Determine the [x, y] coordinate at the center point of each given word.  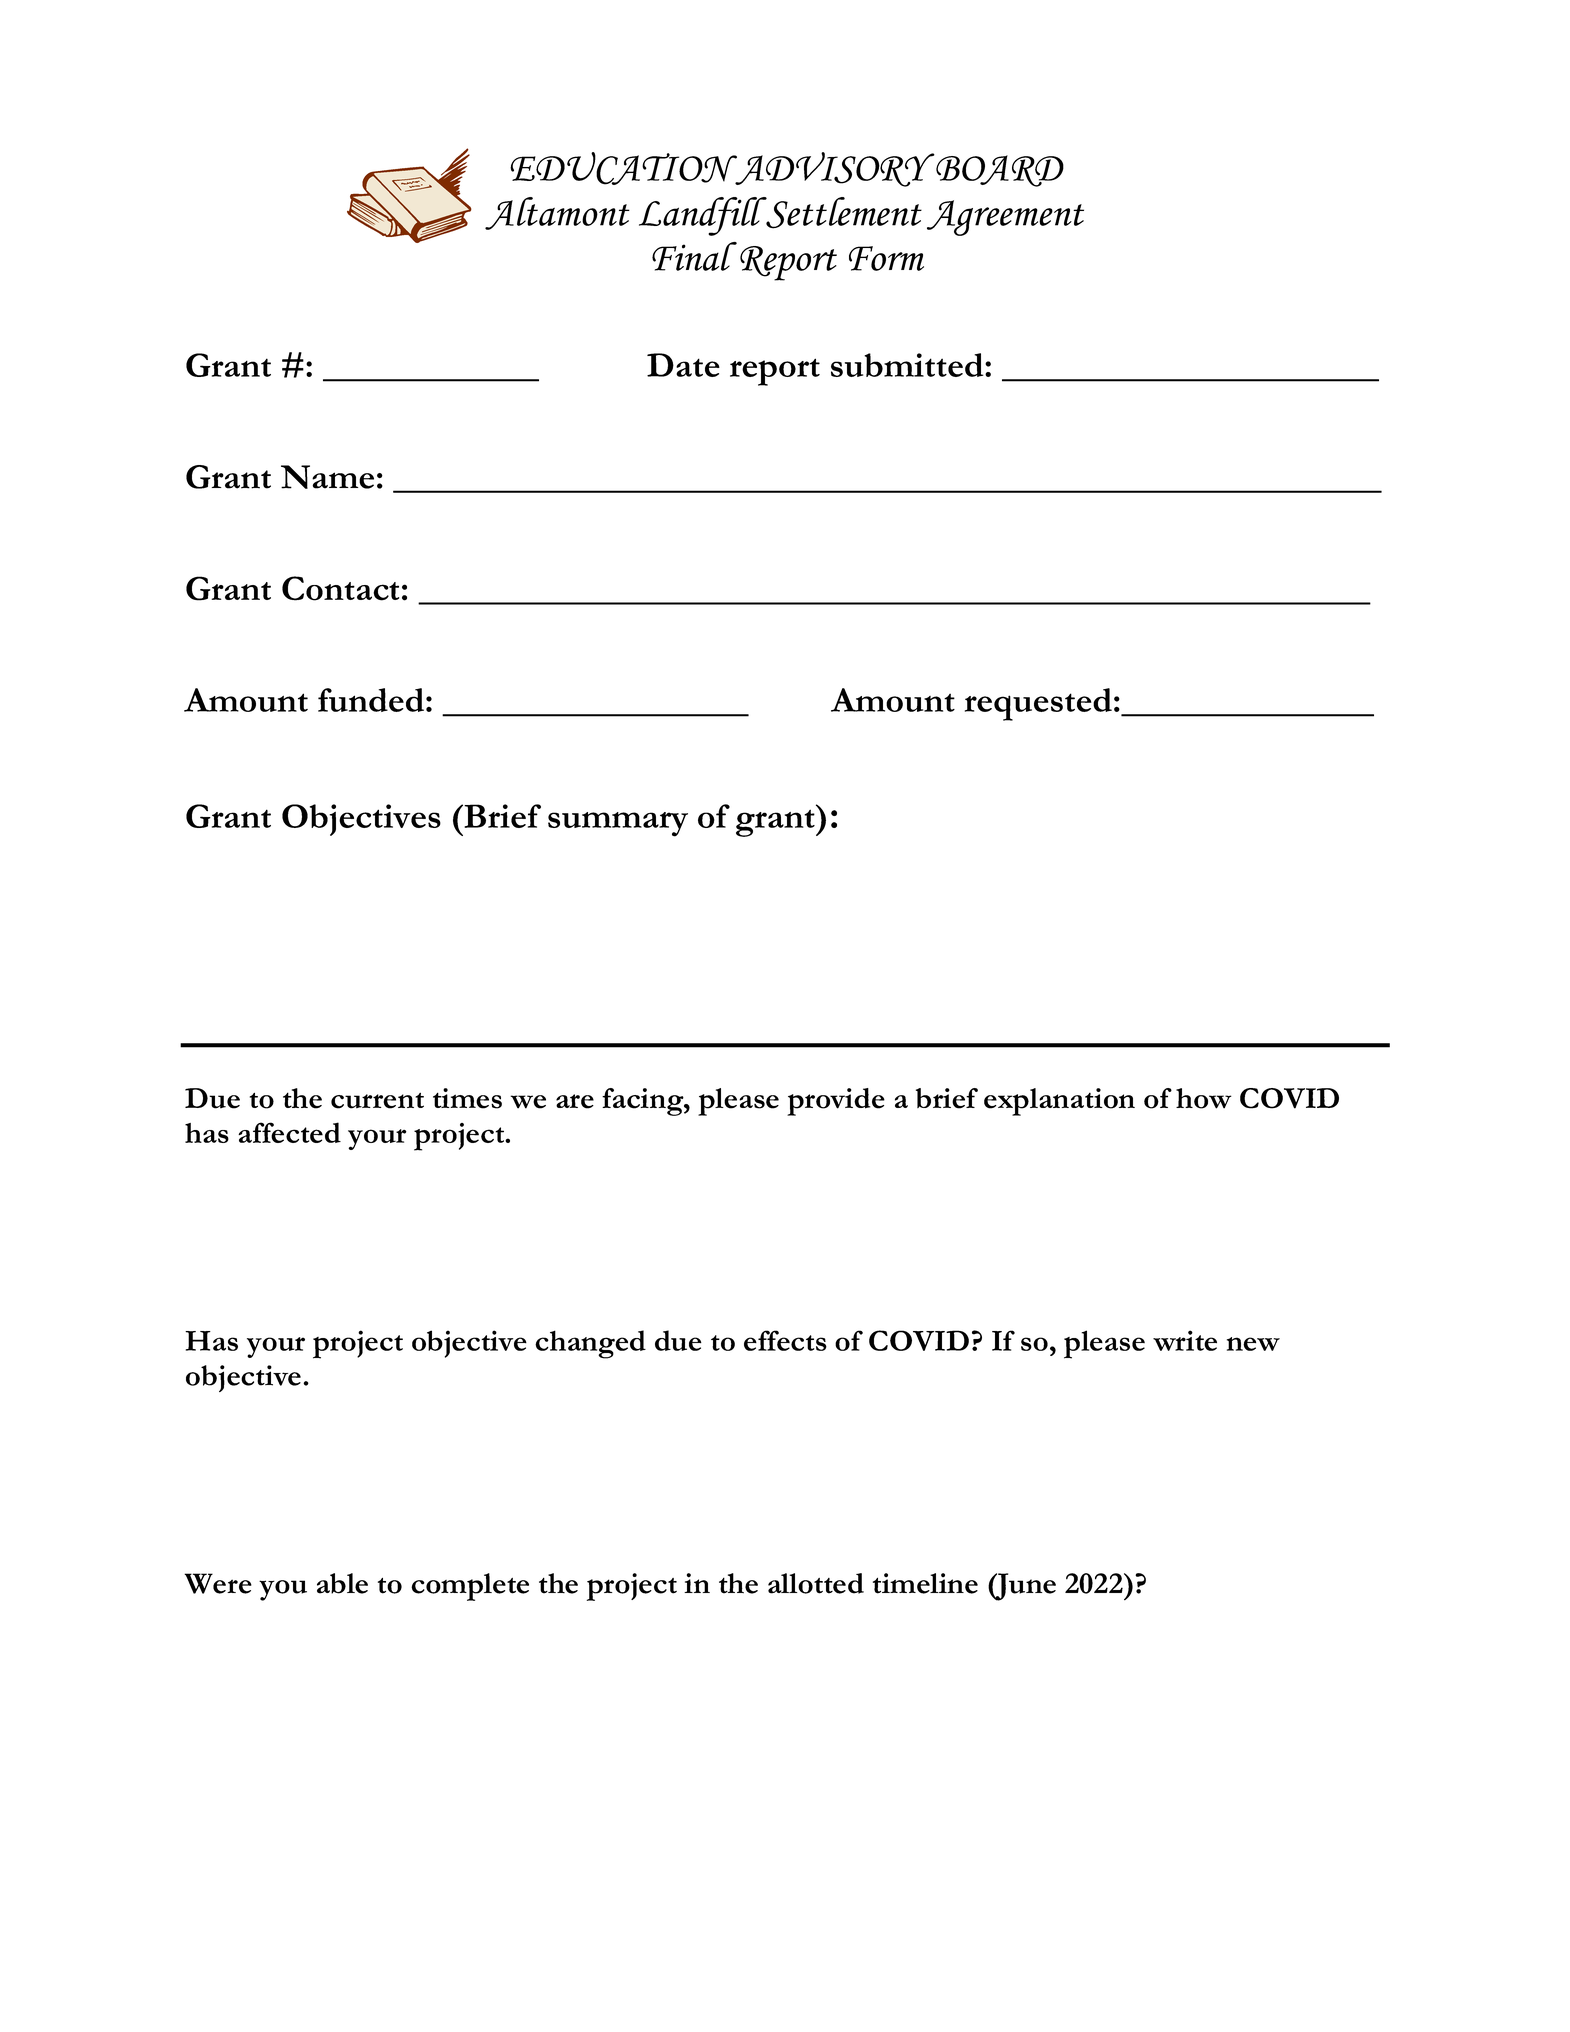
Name [327, 477]
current [377, 1101]
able [342, 1583]
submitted [908, 365]
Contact [340, 588]
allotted [816, 1583]
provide [836, 1102]
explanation [1059, 1102]
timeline [925, 1583]
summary [618, 824]
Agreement [1005, 218]
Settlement [843, 213]
